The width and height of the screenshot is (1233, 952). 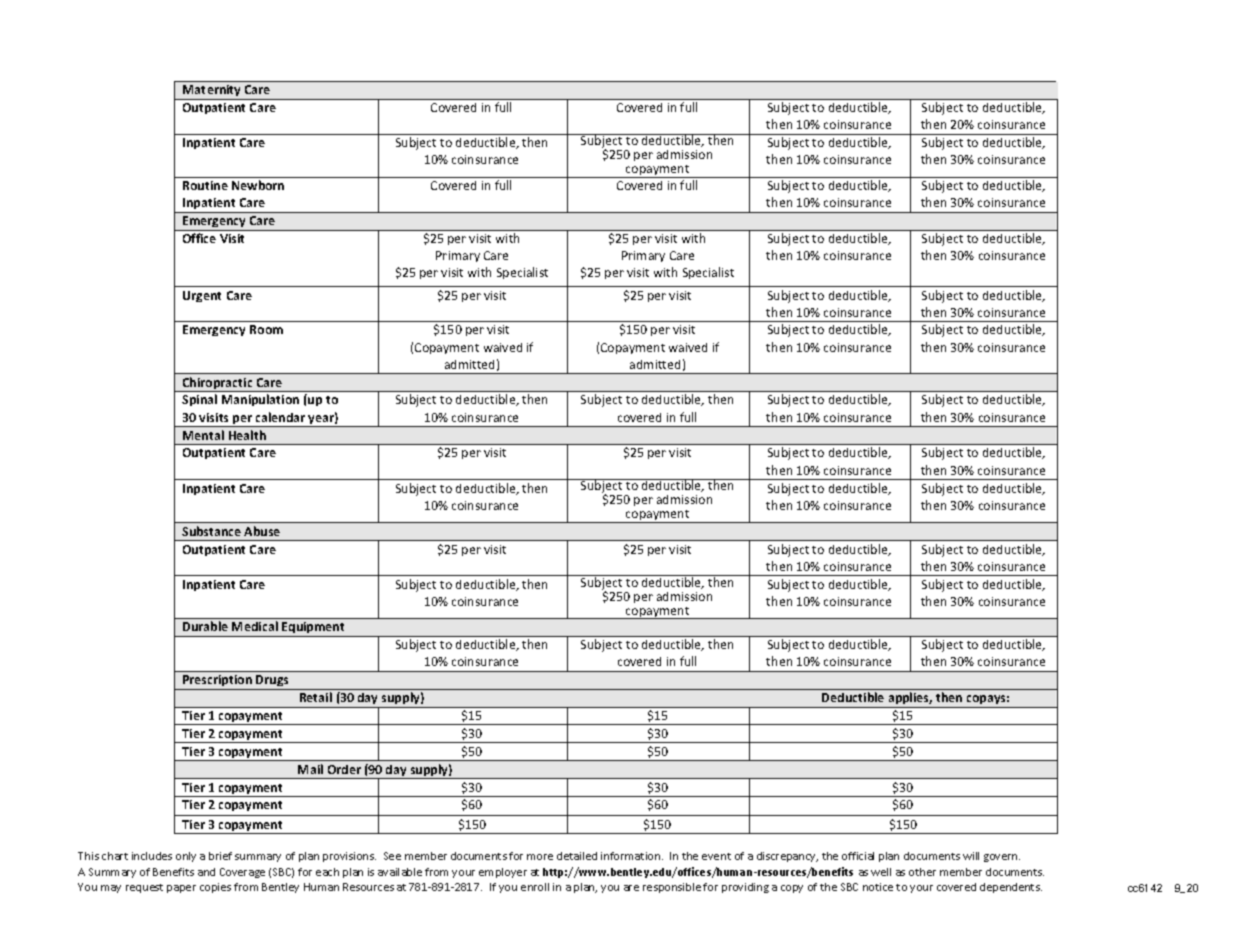 What do you see at coordinates (258, 185) in the screenshot?
I see `Newborn` at bounding box center [258, 185].
